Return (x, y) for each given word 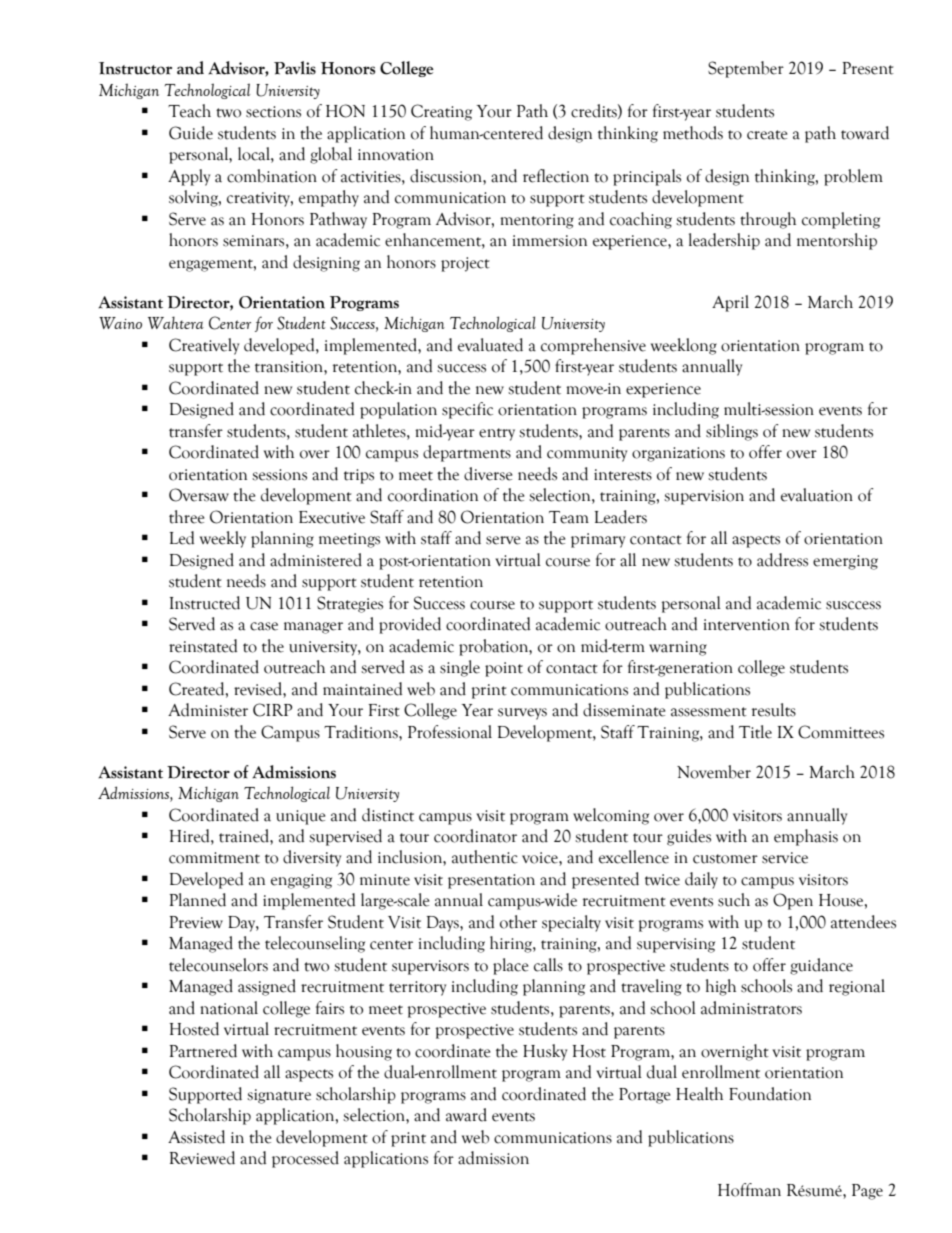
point (504, 669)
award (466, 1115)
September (746, 69)
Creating (441, 112)
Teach (189, 111)
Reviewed (202, 1158)
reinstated (203, 646)
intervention (747, 625)
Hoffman (749, 1190)
